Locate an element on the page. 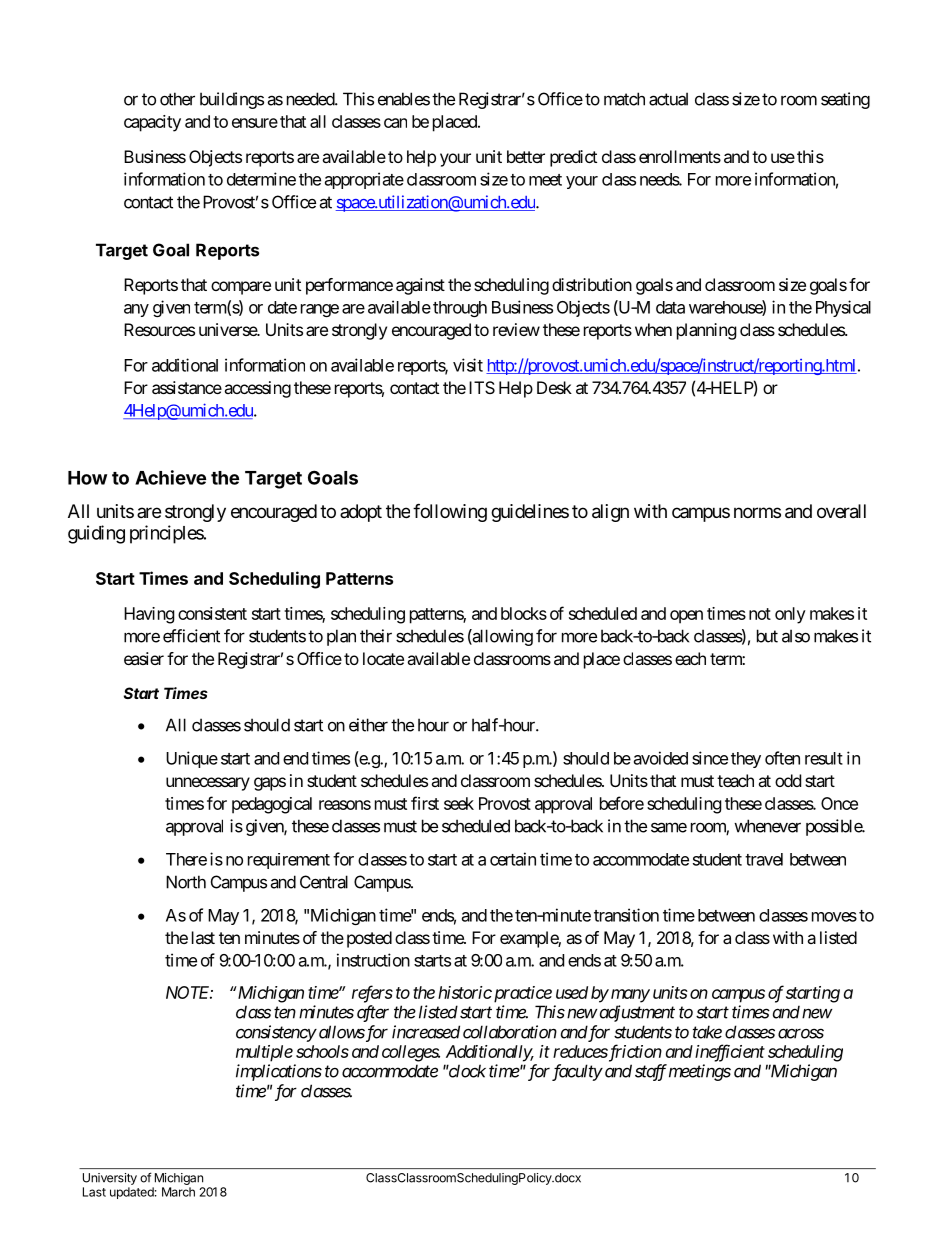 This page has width=952, height=1233. capacity is located at coordinates (152, 123).
